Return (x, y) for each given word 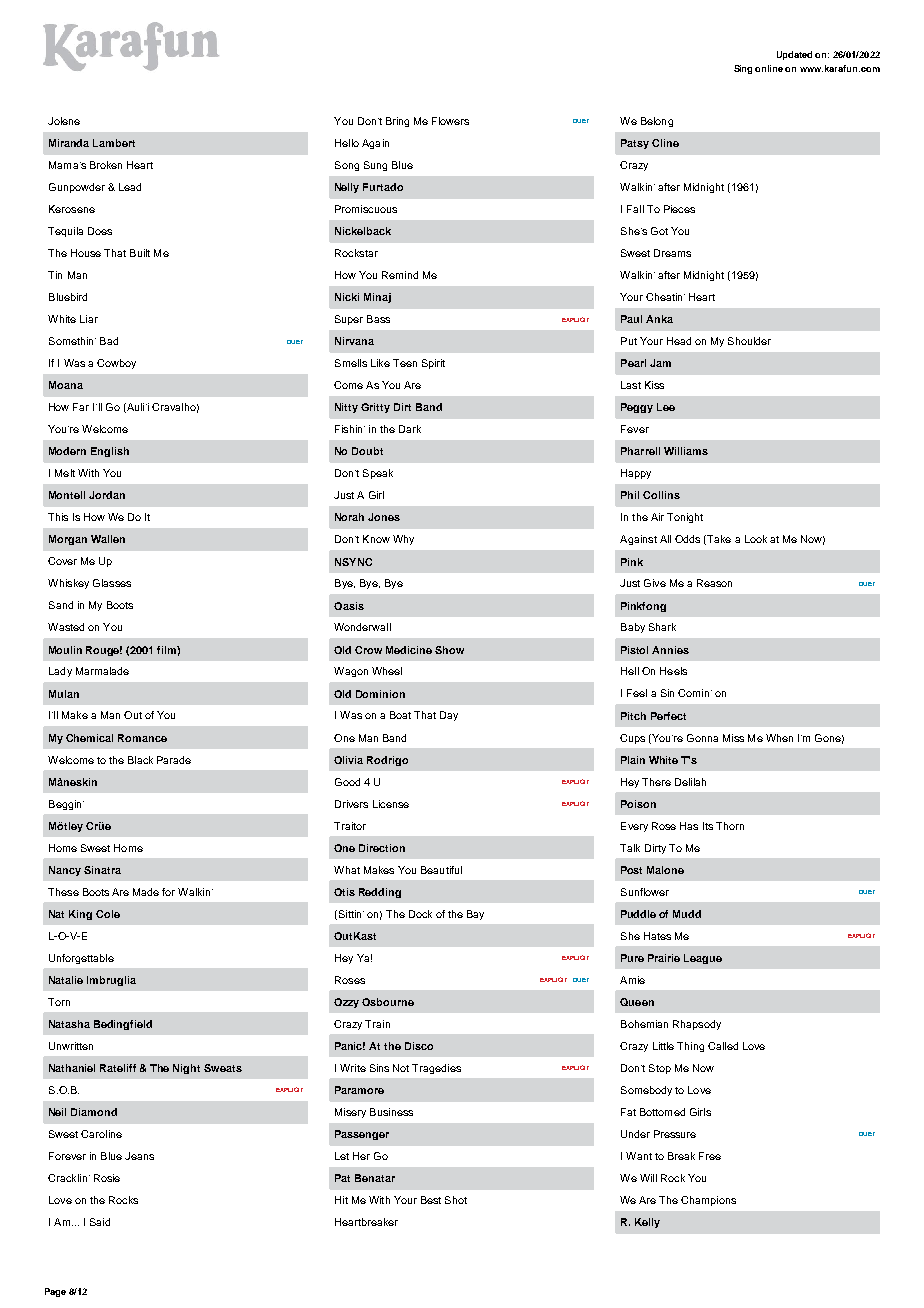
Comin (695, 693)
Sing (743, 69)
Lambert (114, 143)
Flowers (450, 121)
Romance (142, 738)
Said (100, 1222)
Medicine (409, 650)
